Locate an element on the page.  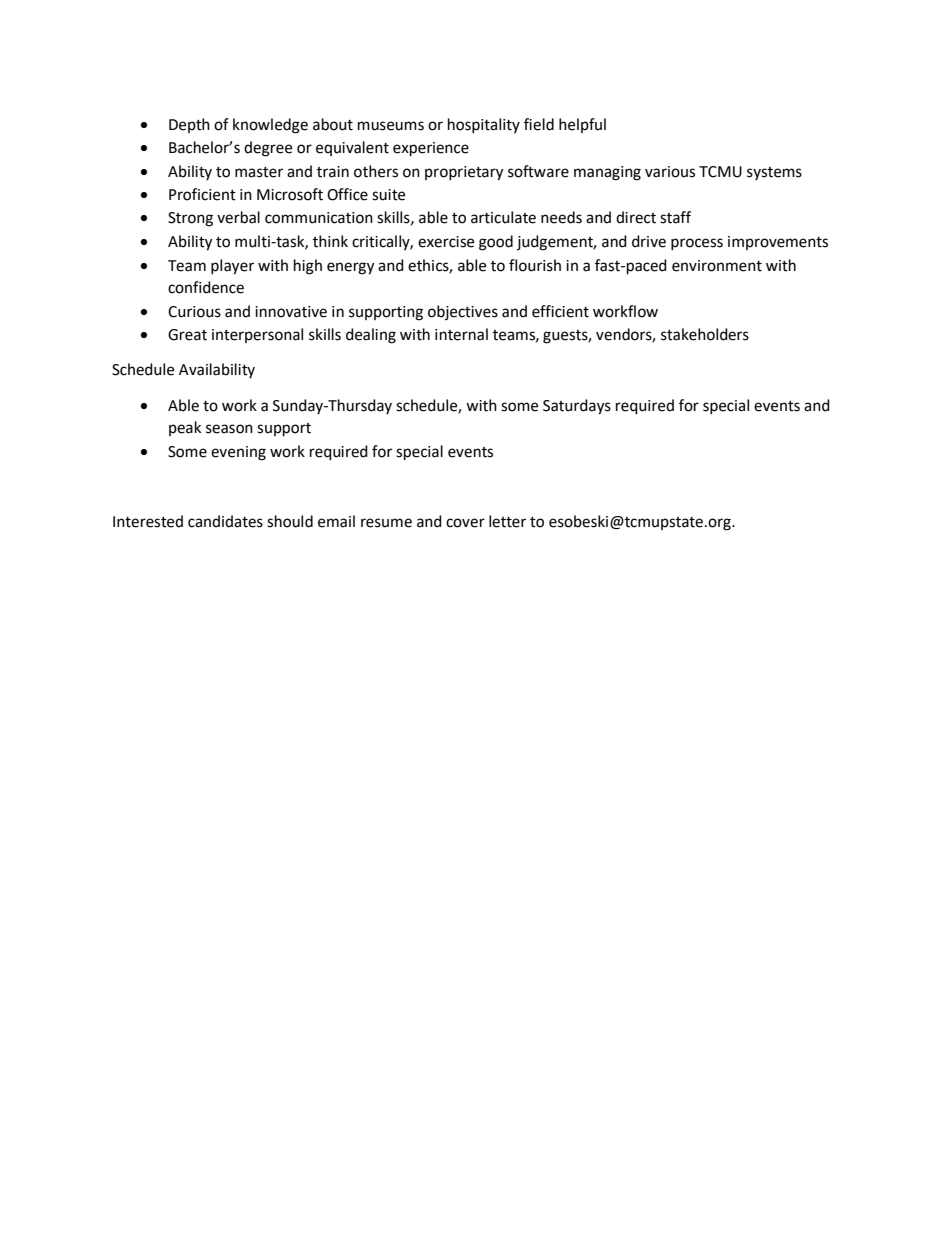
hospitality is located at coordinates (484, 125).
